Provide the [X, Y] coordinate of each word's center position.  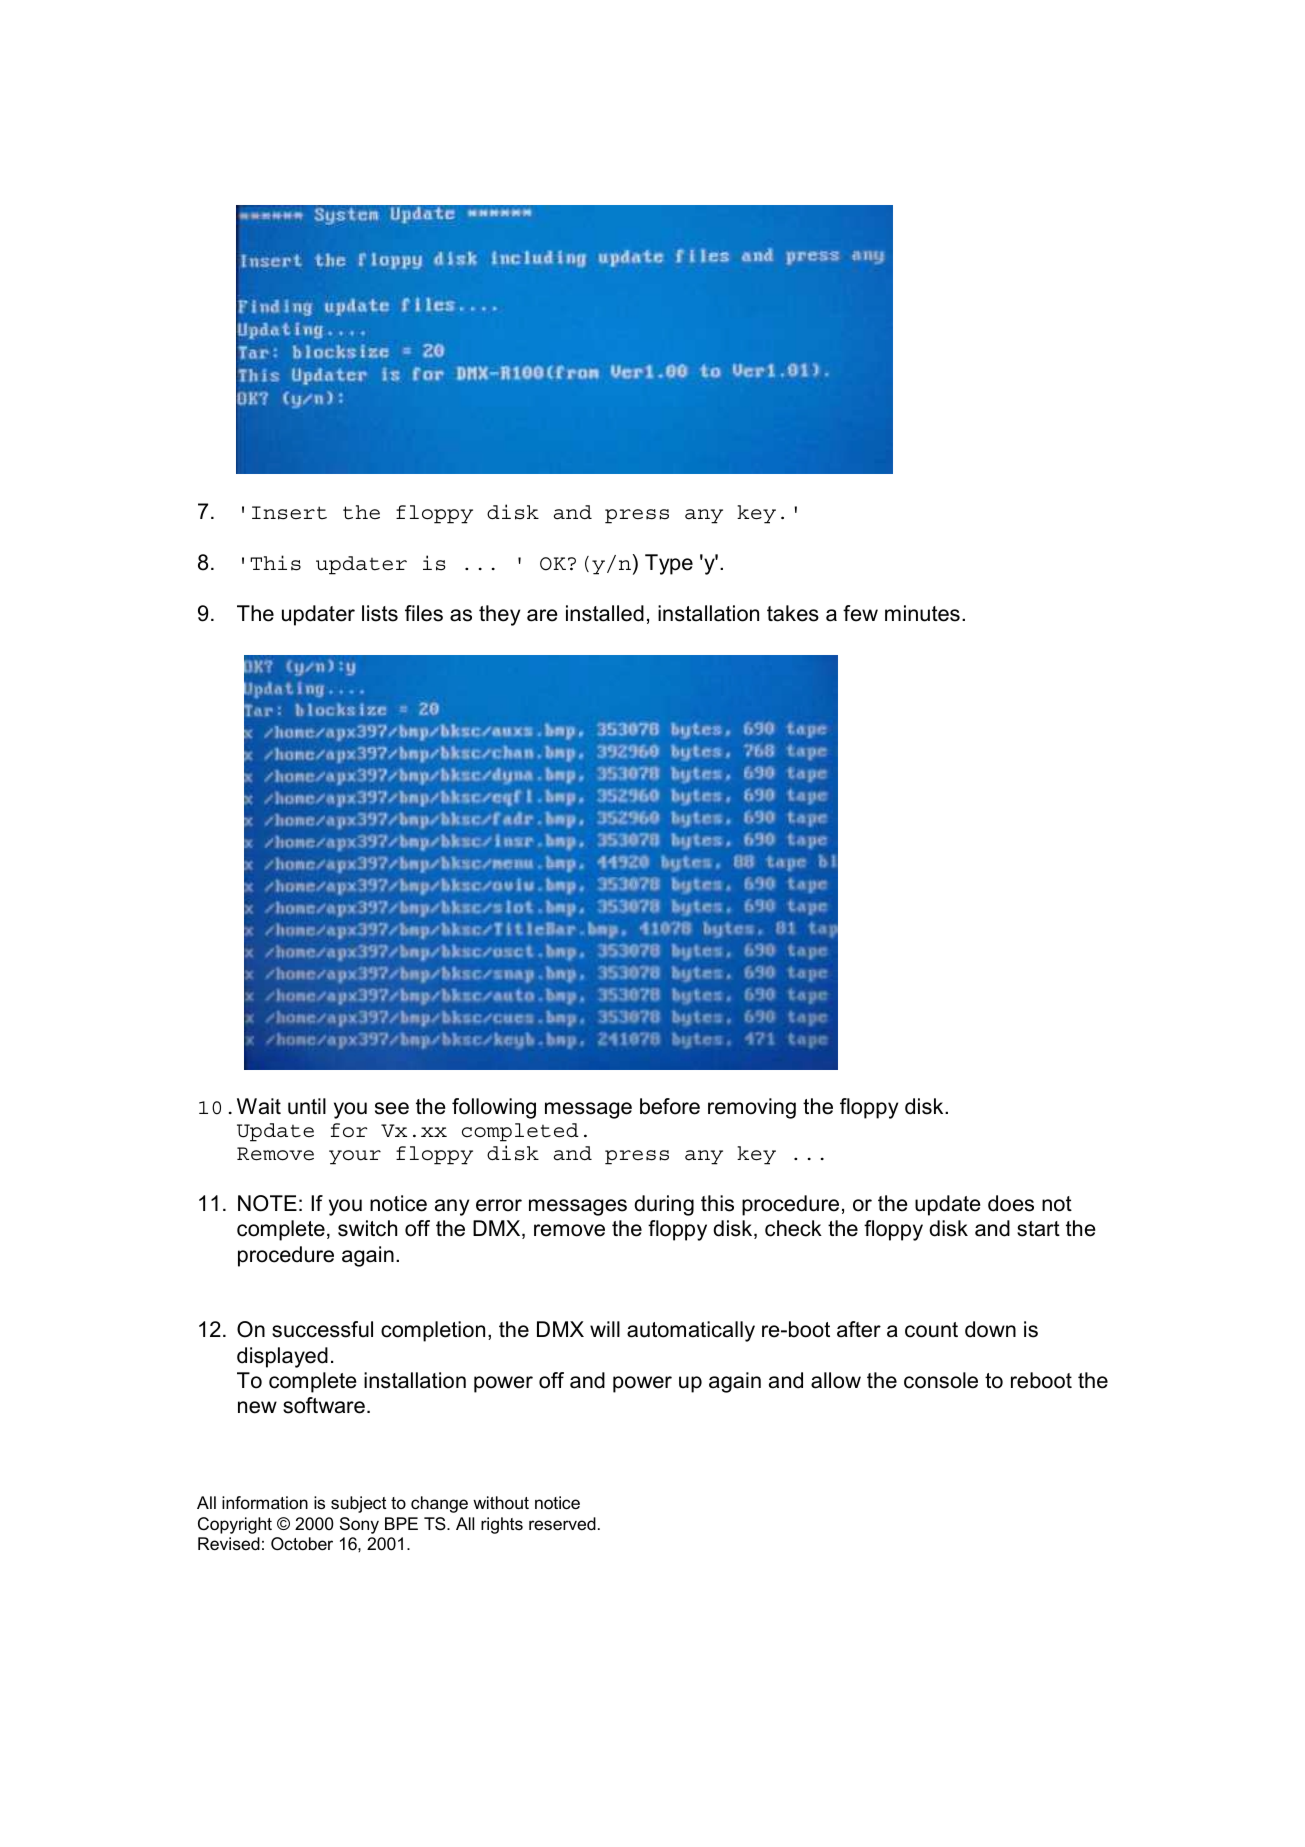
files [424, 613]
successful [322, 1329]
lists [380, 613]
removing [752, 1108]
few [860, 613]
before [670, 1106]
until [307, 1106]
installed [605, 613]
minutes [922, 613]
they [499, 615]
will [605, 1329]
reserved [562, 1524]
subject [359, 1504]
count [931, 1330]
